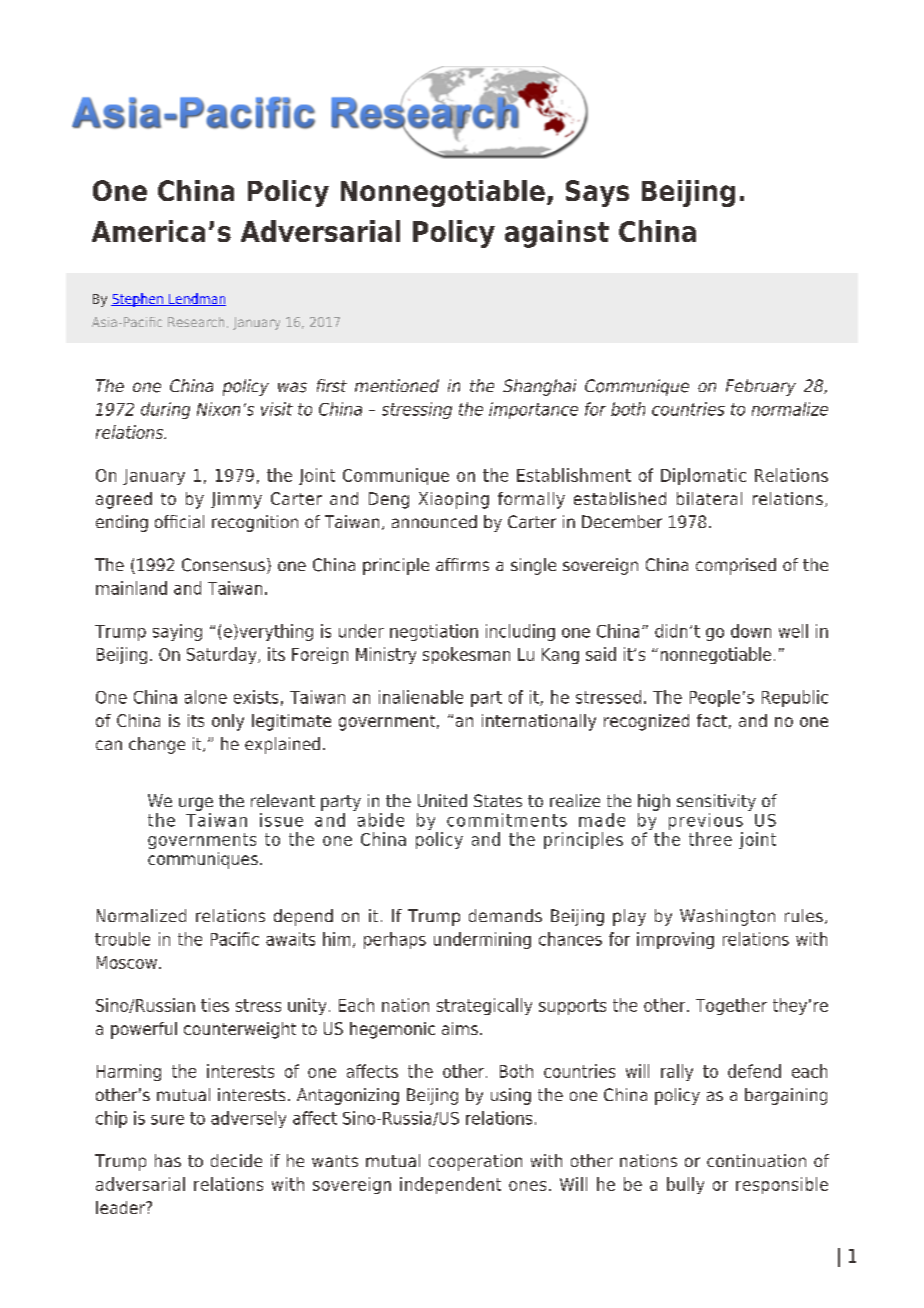  What do you see at coordinates (685, 1185) in the document?
I see `bully` at bounding box center [685, 1185].
